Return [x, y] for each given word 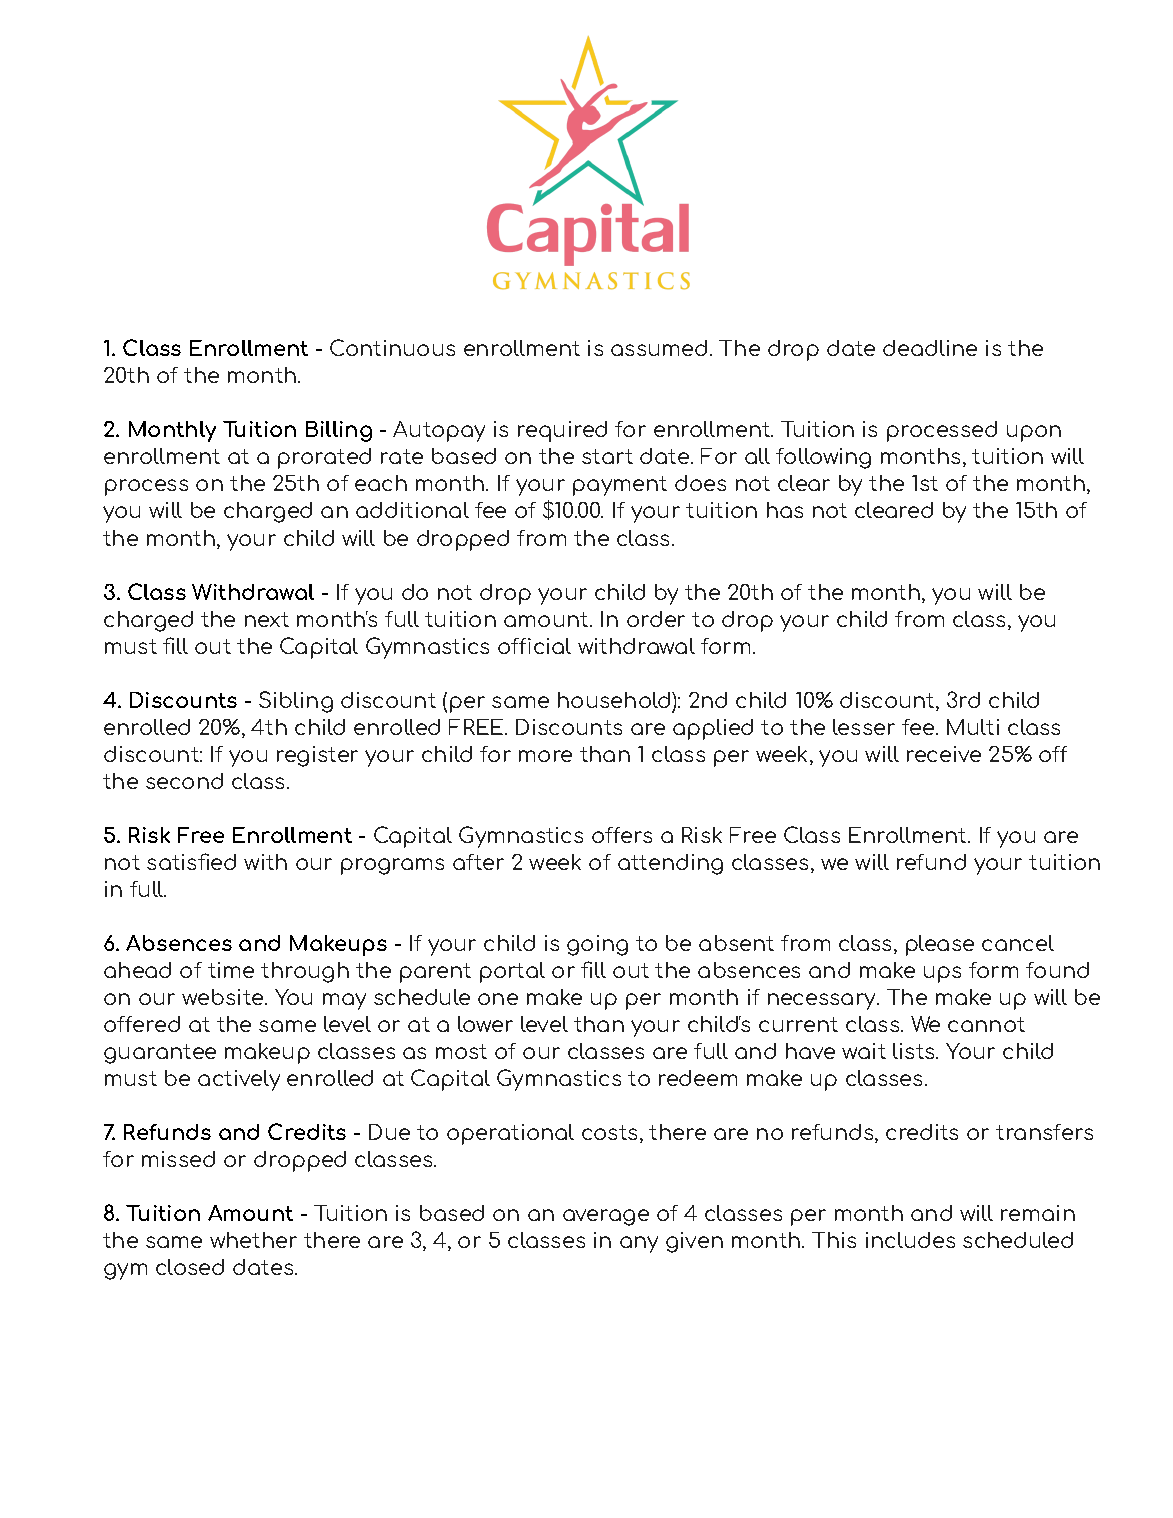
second [184, 781]
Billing [339, 431]
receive [944, 754]
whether [253, 1240]
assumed [659, 348]
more [545, 756]
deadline [930, 348]
